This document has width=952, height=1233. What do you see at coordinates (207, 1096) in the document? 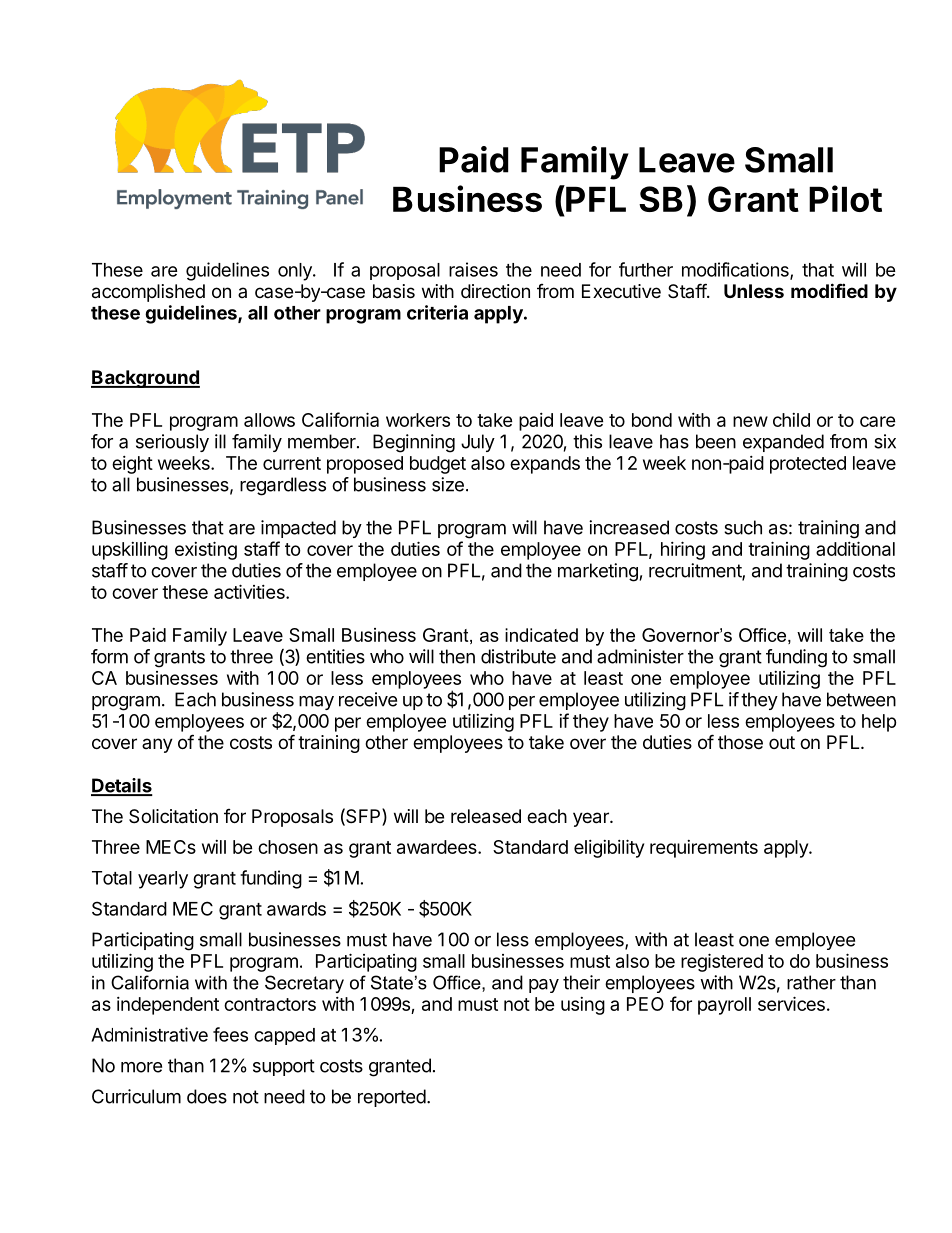
I see `does` at bounding box center [207, 1096].
